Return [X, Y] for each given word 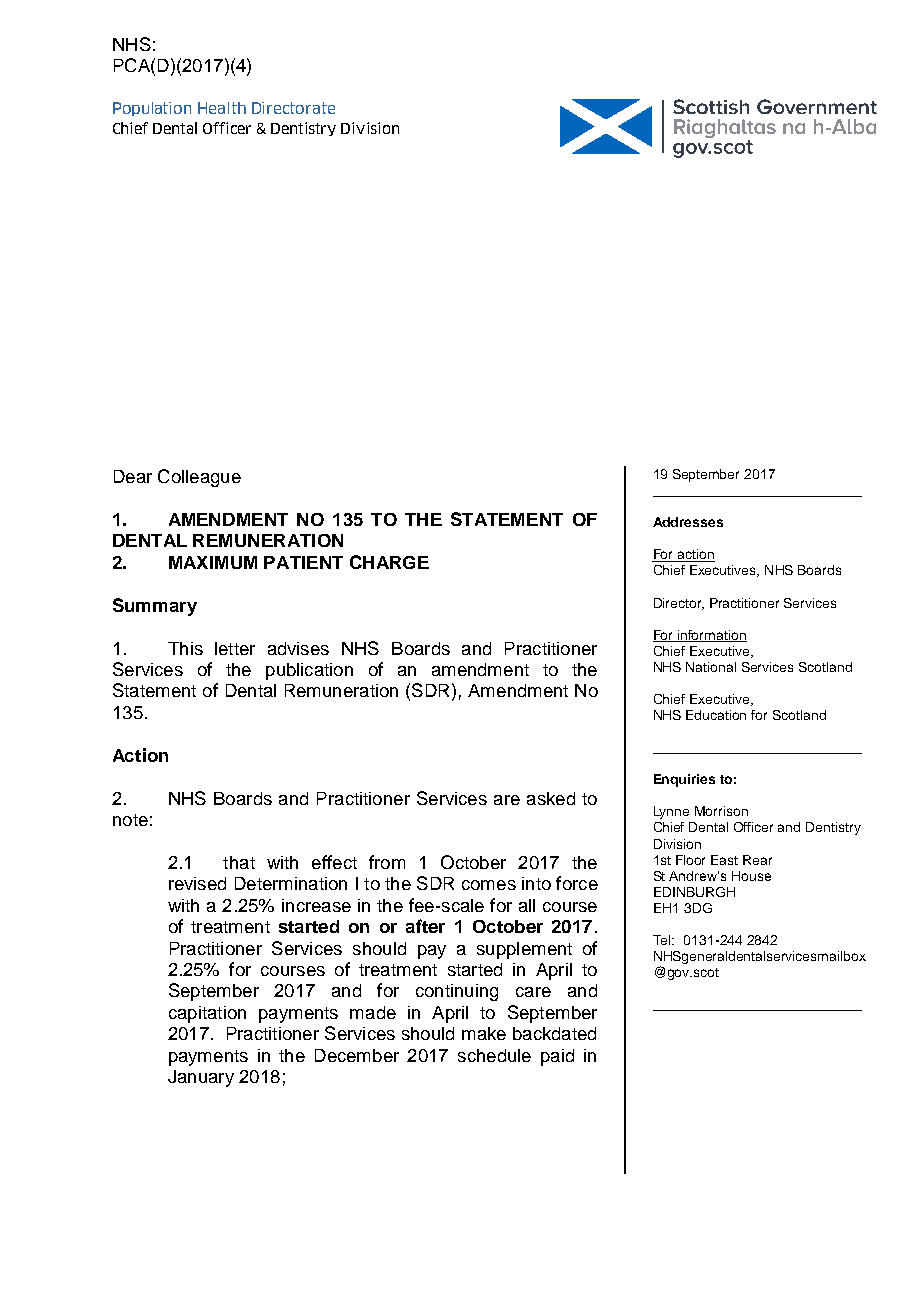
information [711, 636]
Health [222, 108]
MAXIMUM [213, 562]
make [484, 1033]
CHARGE [389, 562]
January [201, 1078]
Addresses [688, 522]
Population [152, 109]
